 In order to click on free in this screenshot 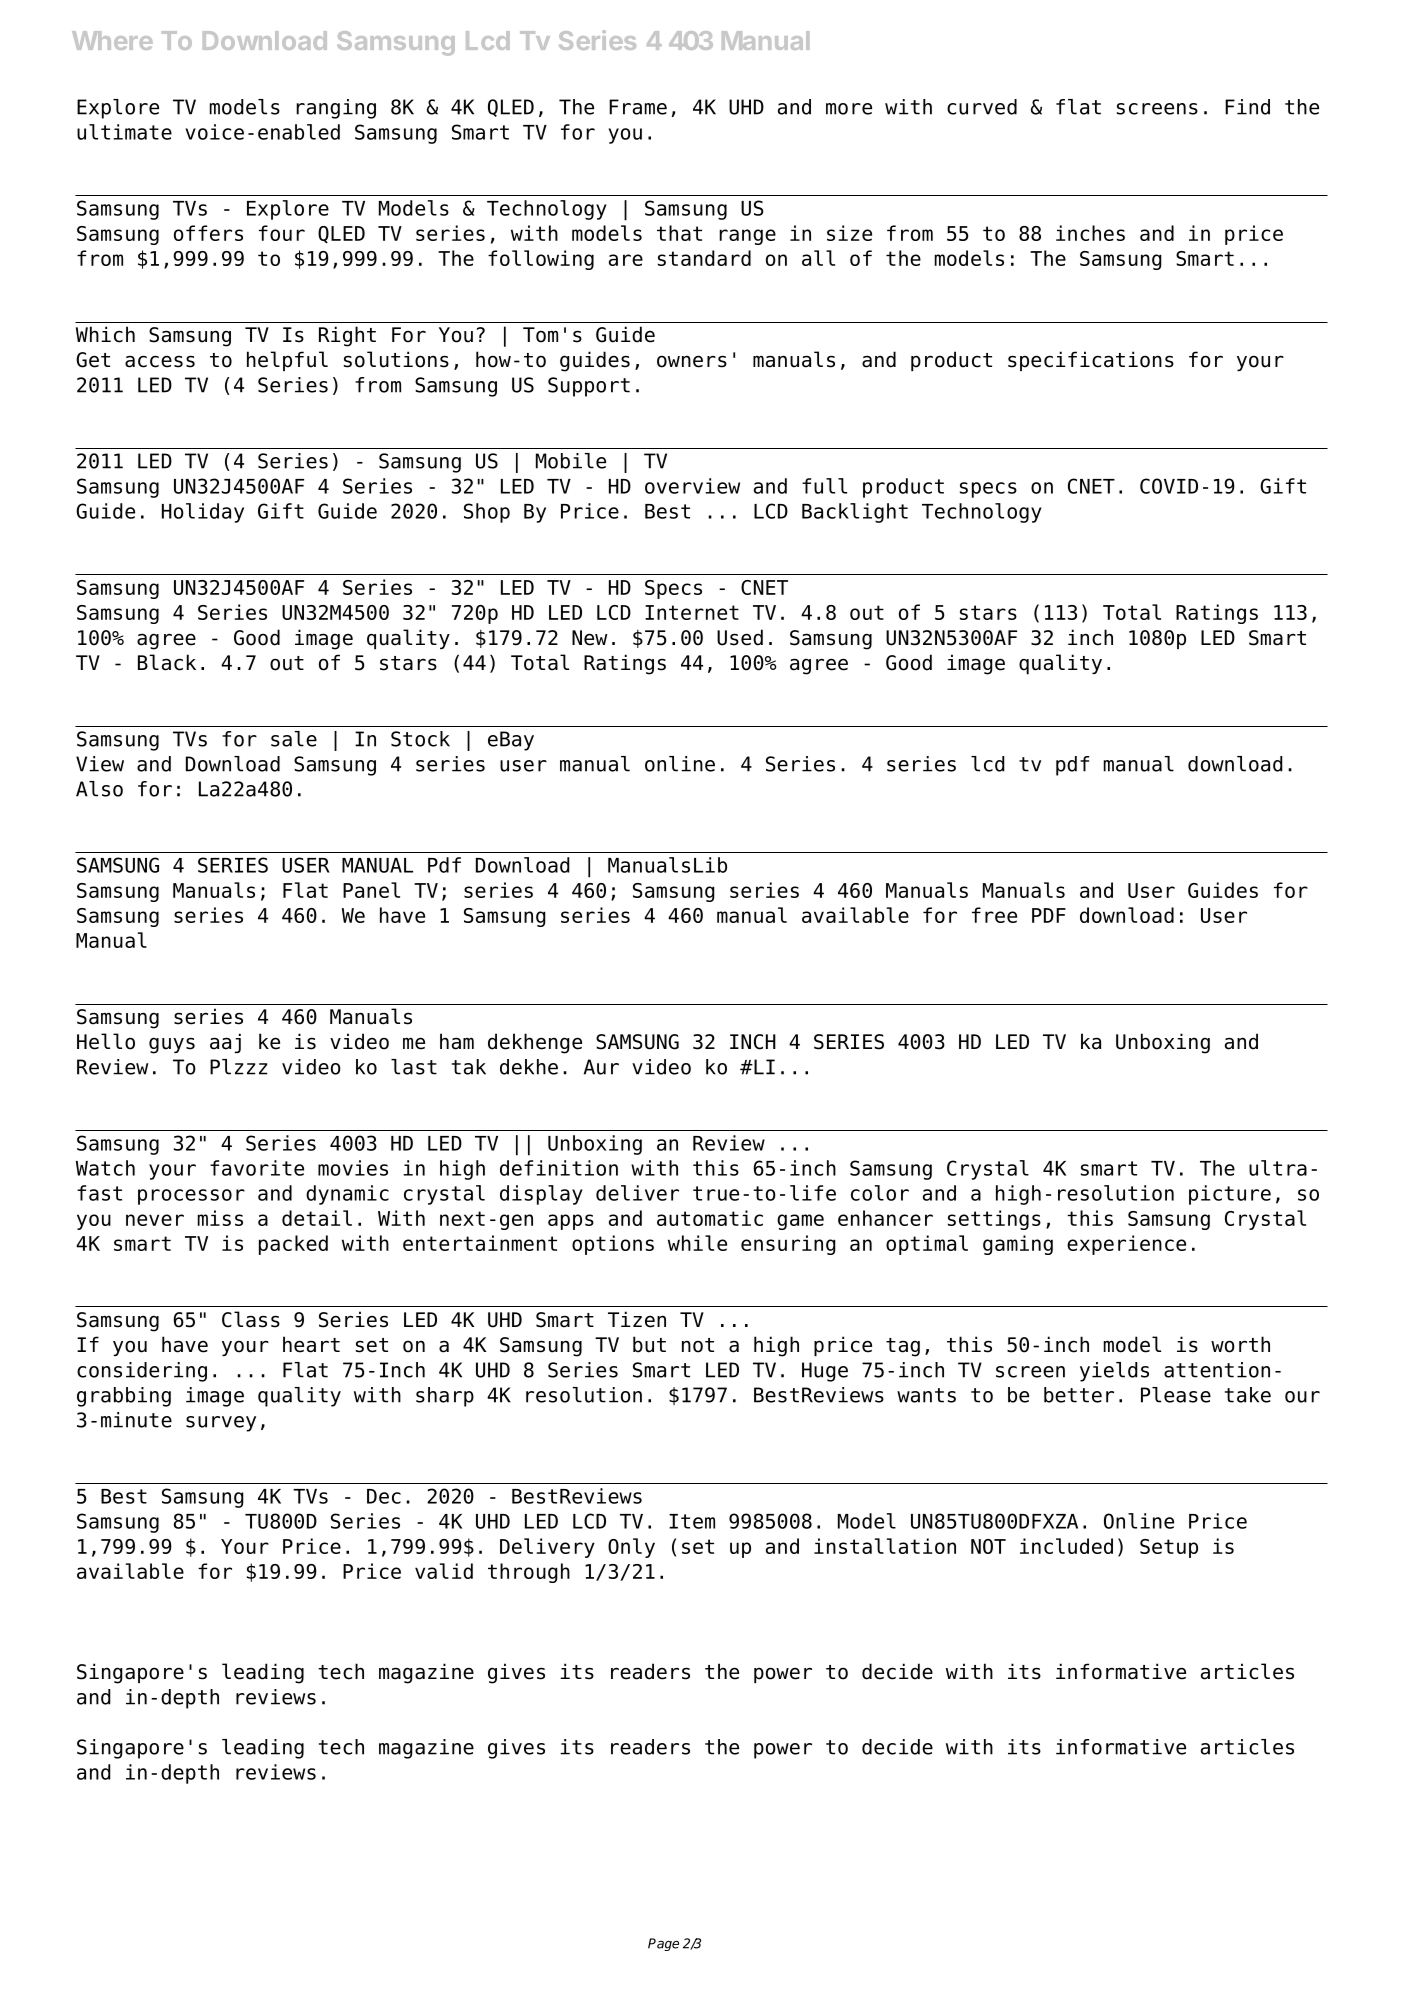, I will do `click(994, 915)`.
